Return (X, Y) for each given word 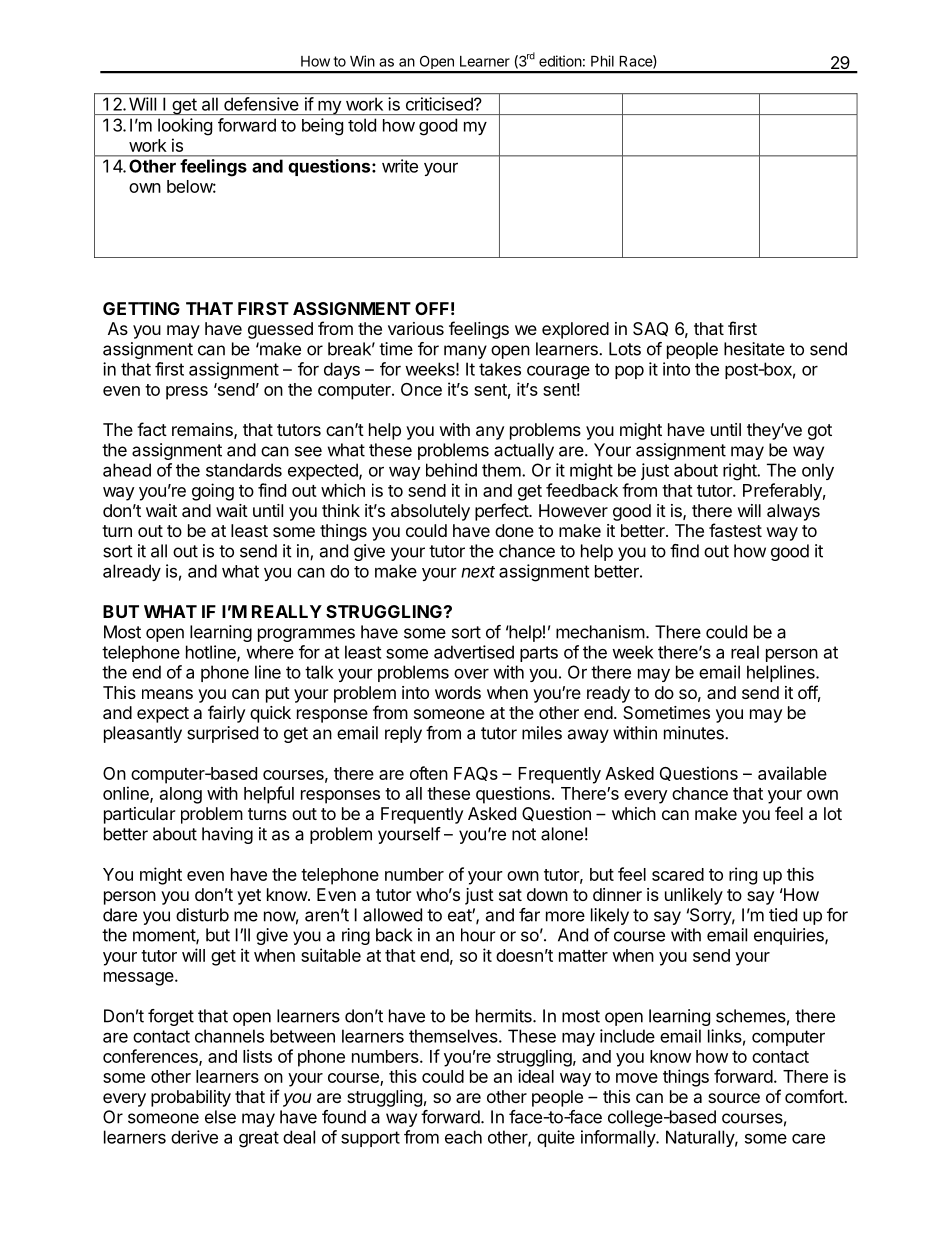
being (322, 127)
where (270, 652)
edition (560, 61)
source (734, 1098)
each (463, 1137)
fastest (735, 530)
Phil (602, 61)
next (478, 572)
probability (191, 1098)
